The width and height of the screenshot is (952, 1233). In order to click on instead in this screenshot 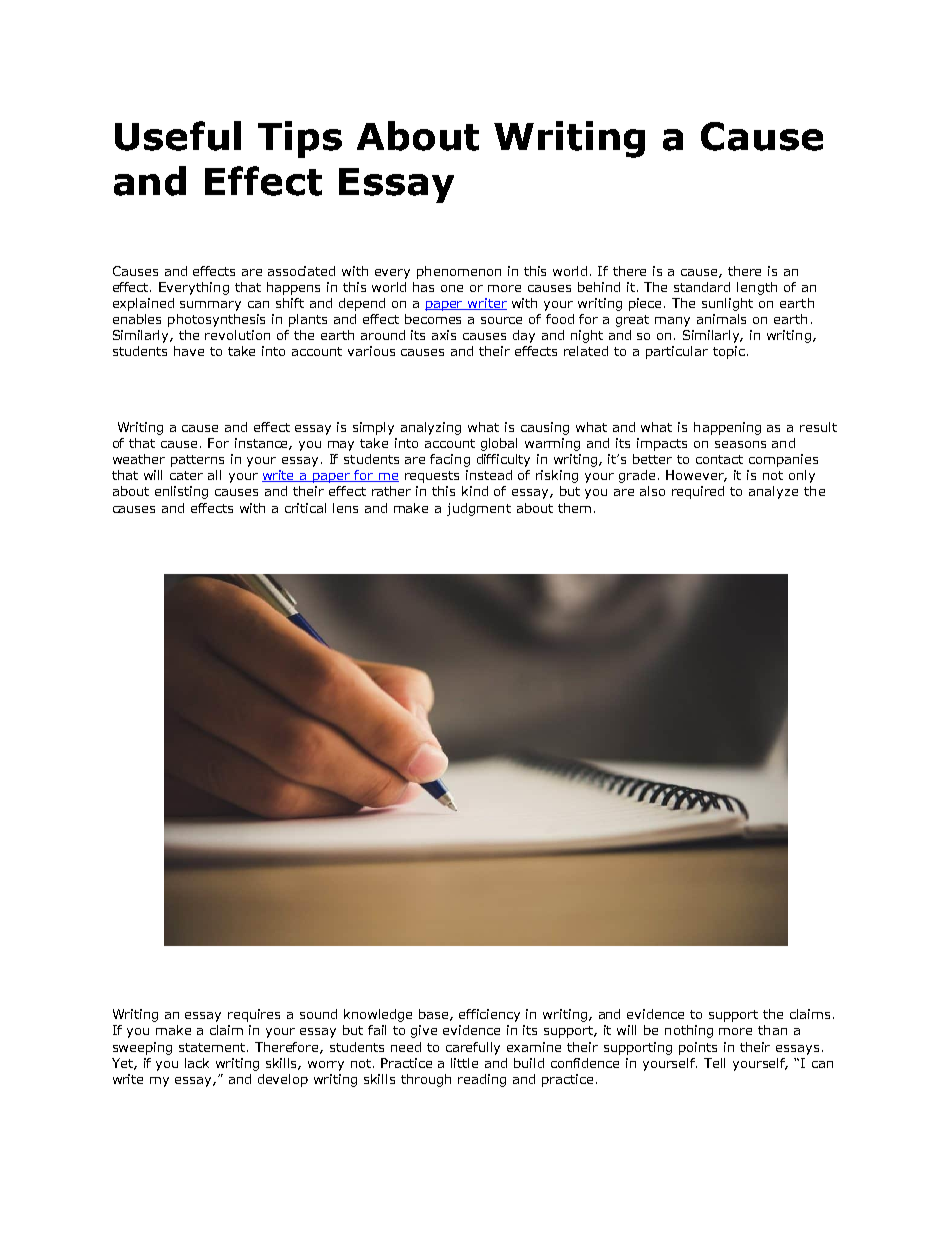, I will do `click(489, 475)`.
